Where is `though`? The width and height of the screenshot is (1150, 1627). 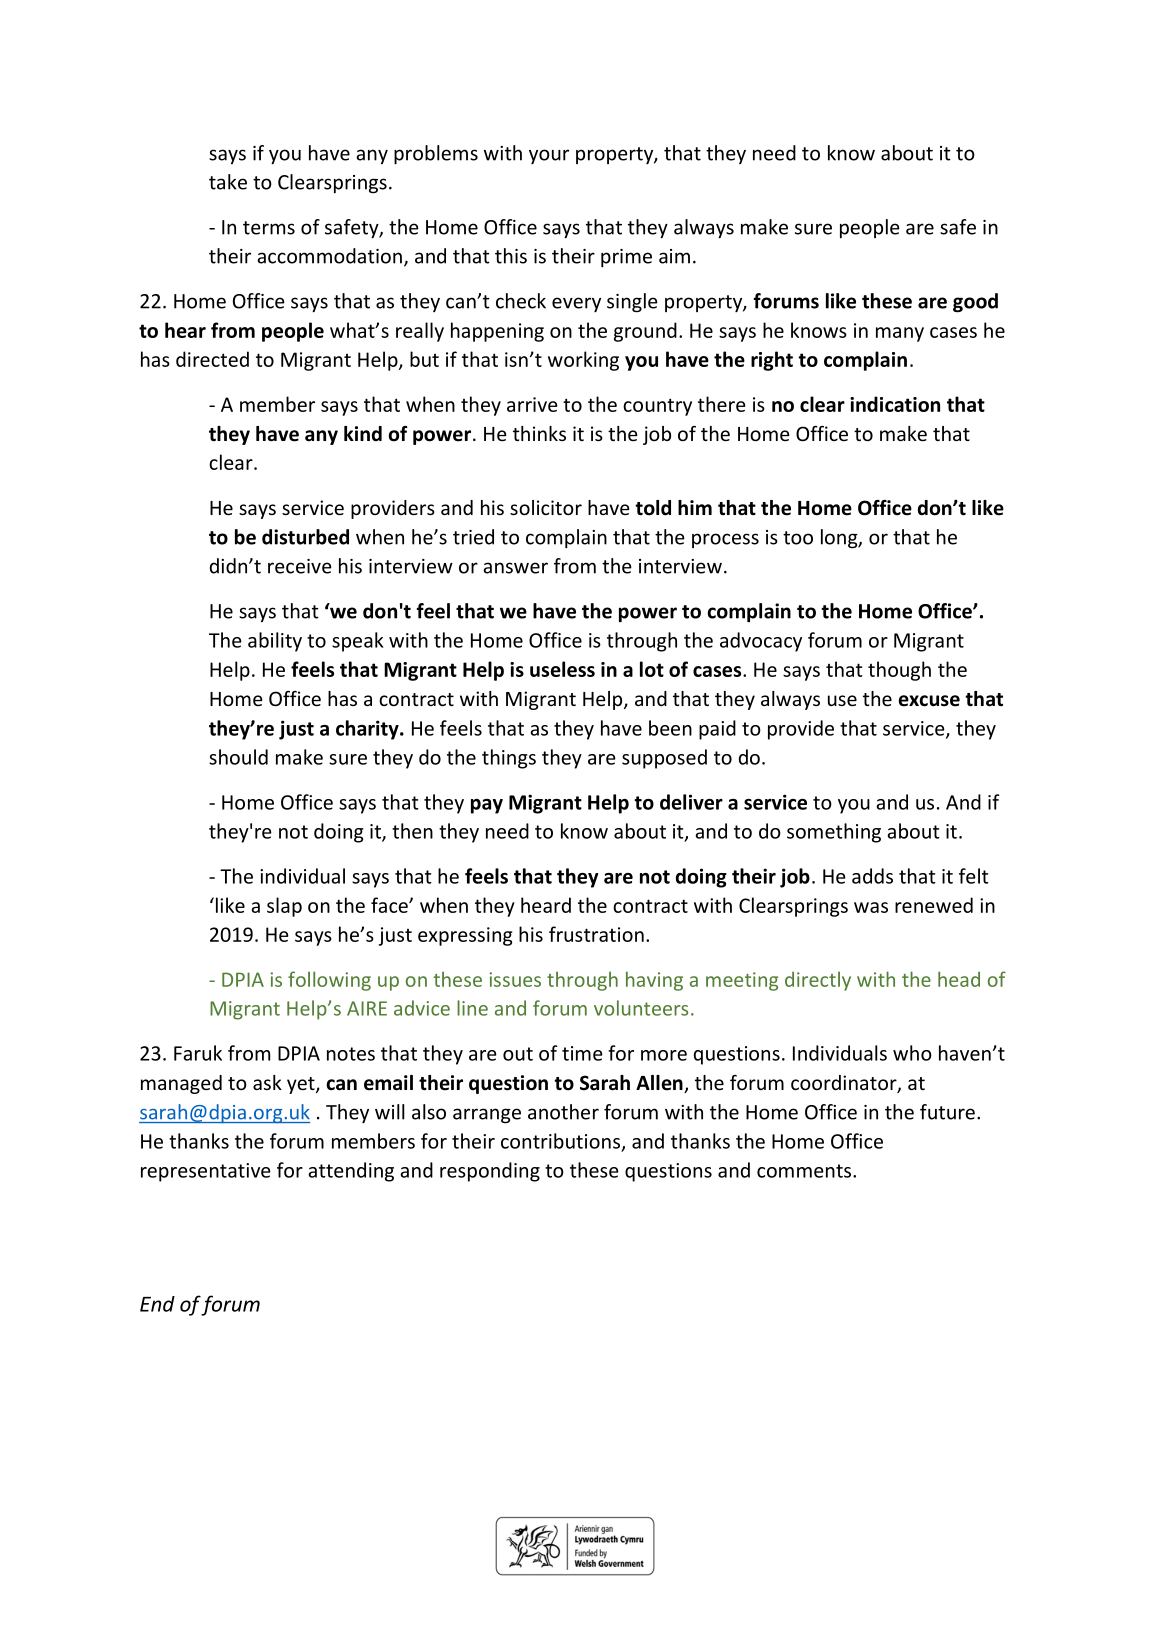 though is located at coordinates (899, 671).
